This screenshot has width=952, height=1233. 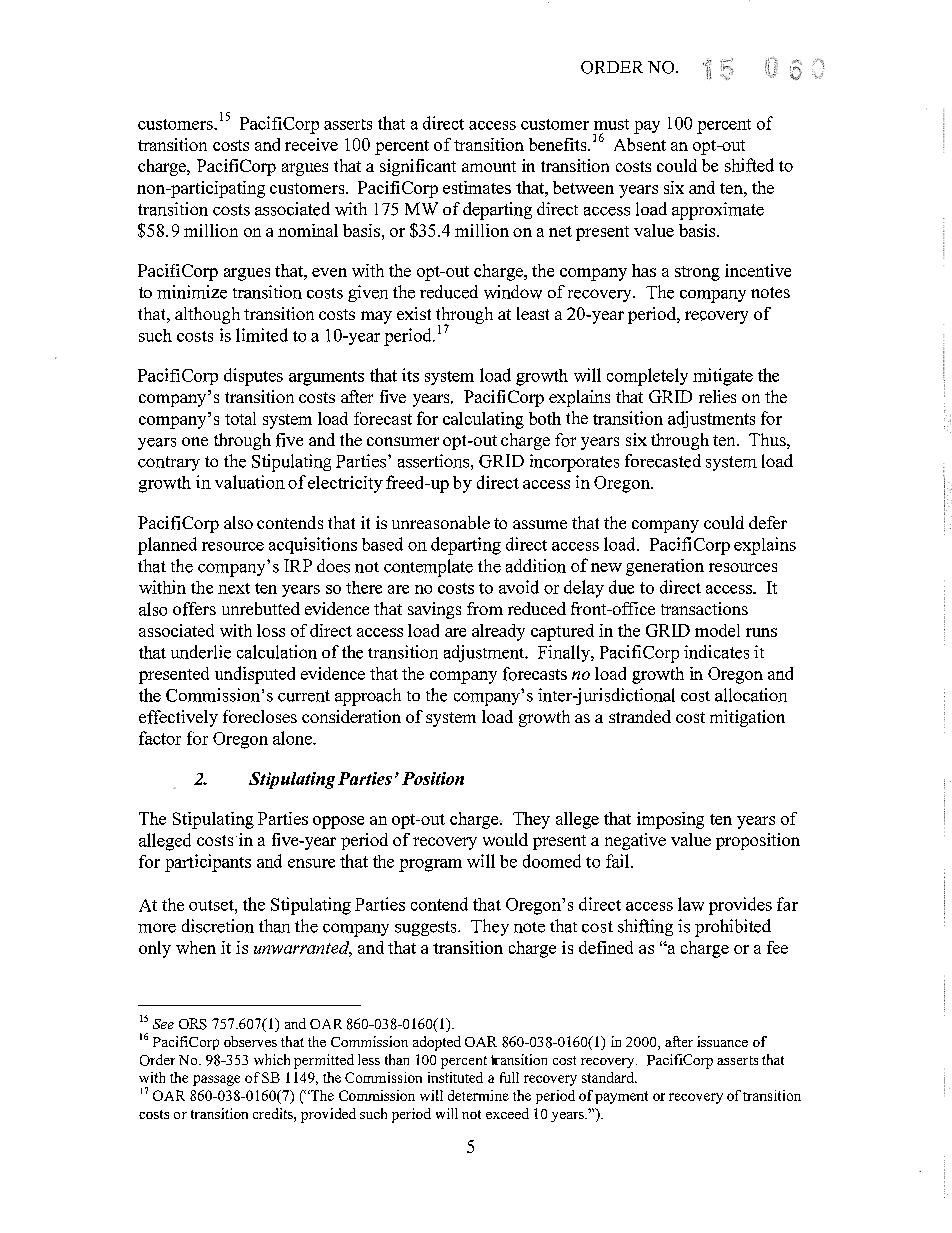 I want to click on passage, so click(x=216, y=1080).
